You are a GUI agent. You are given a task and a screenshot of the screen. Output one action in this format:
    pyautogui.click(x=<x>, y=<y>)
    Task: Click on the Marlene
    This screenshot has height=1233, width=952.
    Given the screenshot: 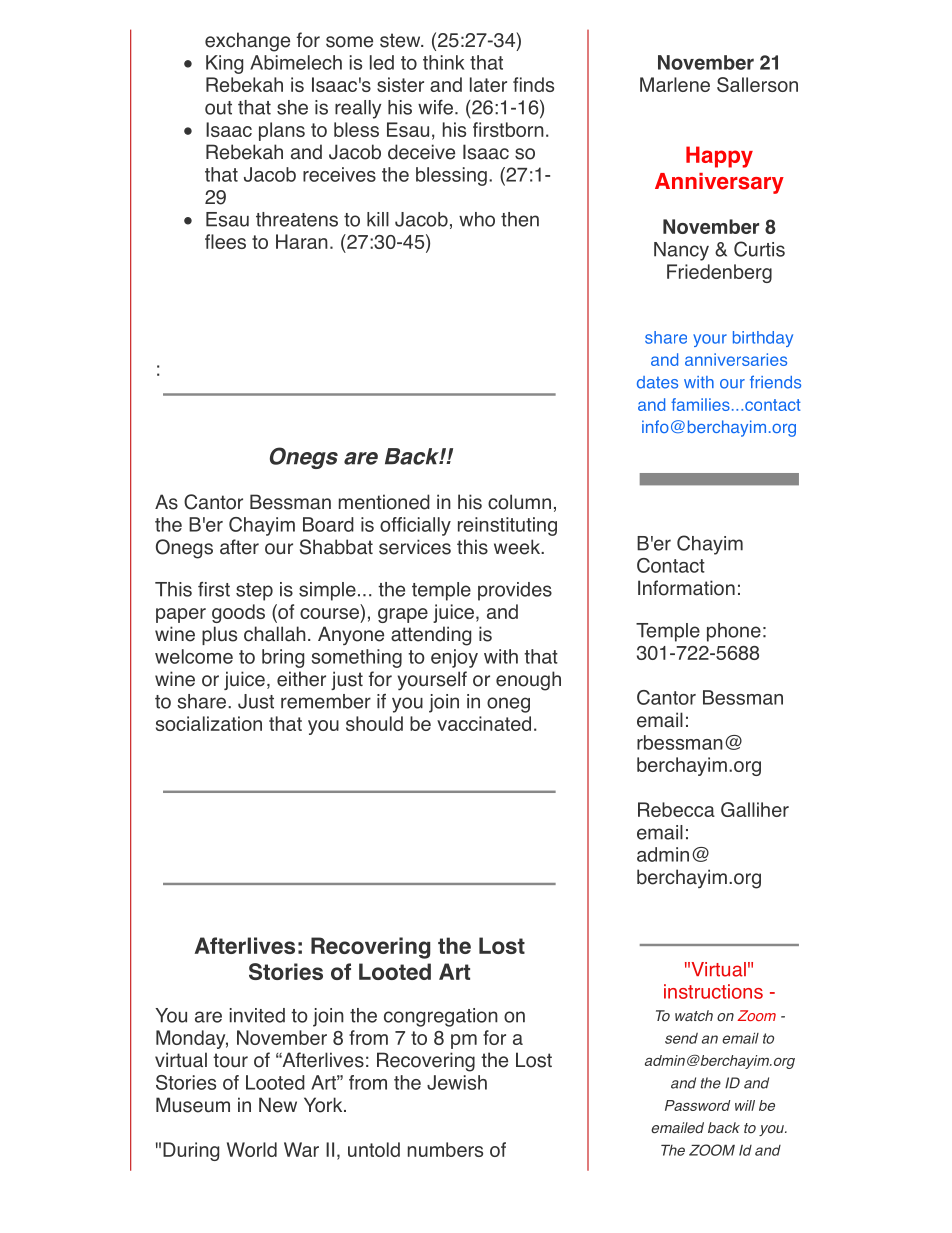 What is the action you would take?
    pyautogui.click(x=675, y=84)
